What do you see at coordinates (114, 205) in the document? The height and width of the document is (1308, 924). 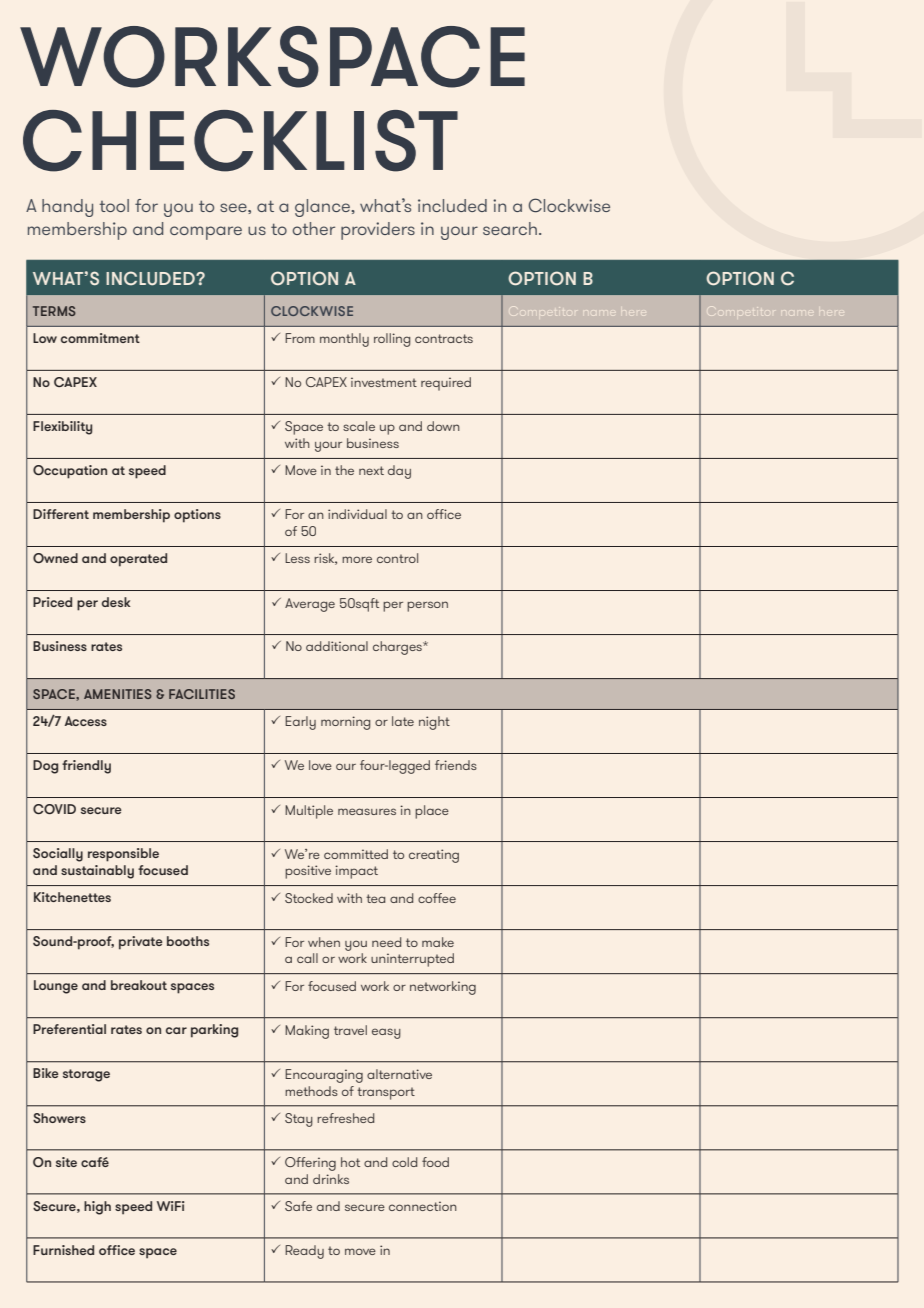 I see `tool` at bounding box center [114, 205].
